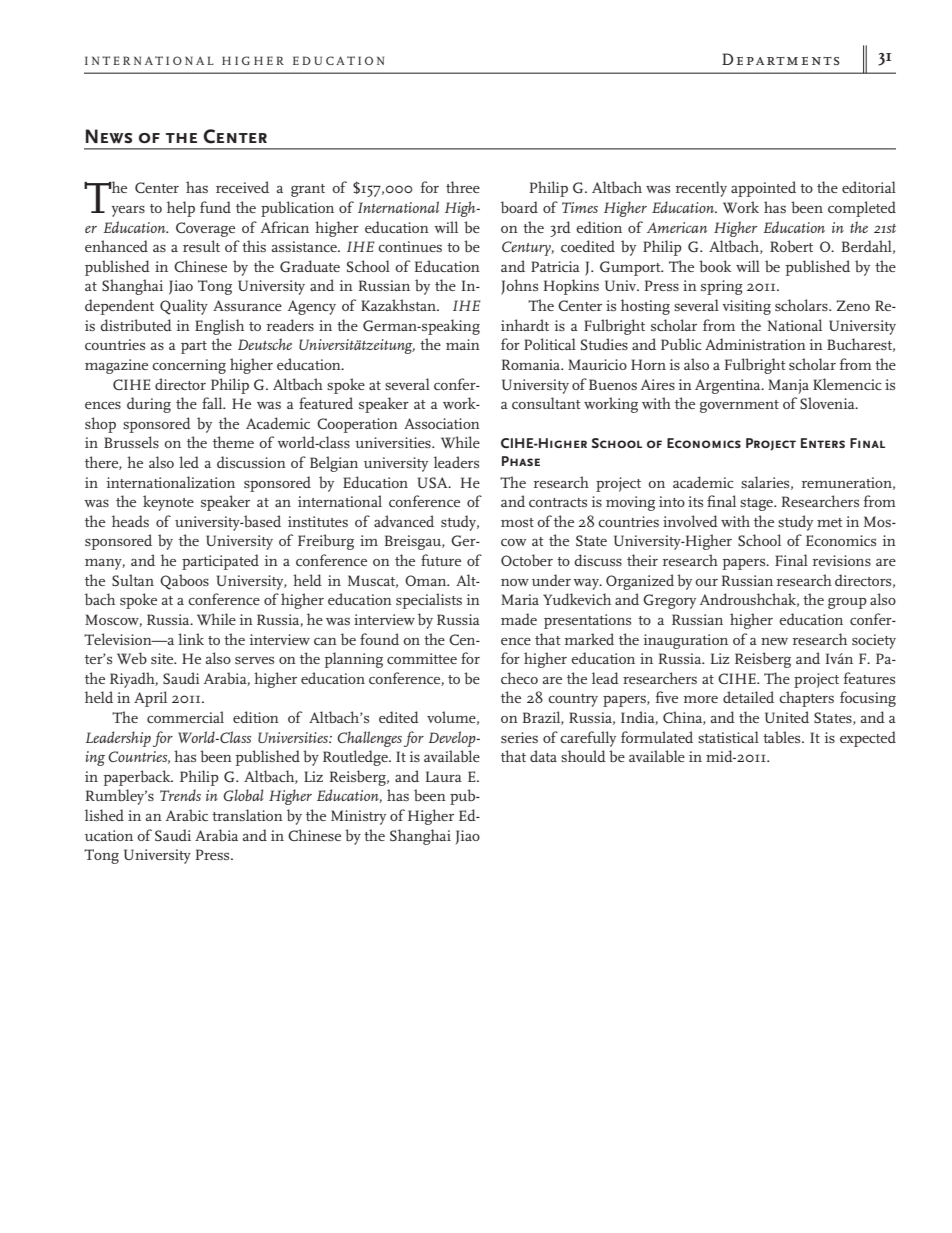 The image size is (952, 1233). What do you see at coordinates (757, 504) in the screenshot?
I see `stage` at bounding box center [757, 504].
